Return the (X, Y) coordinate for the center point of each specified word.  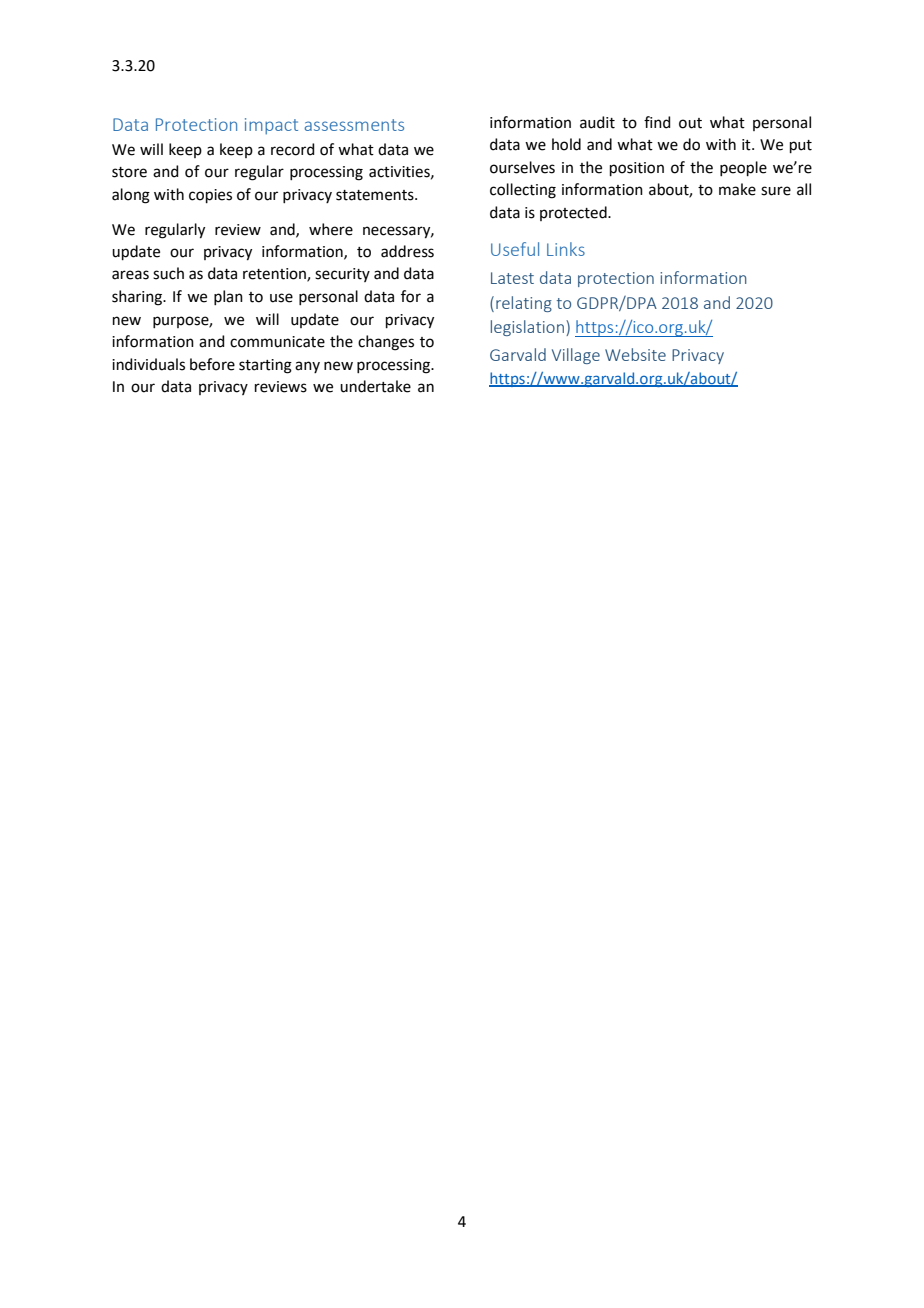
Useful (515, 249)
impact (271, 126)
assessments (354, 125)
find (657, 122)
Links (566, 249)
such (168, 273)
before (212, 364)
